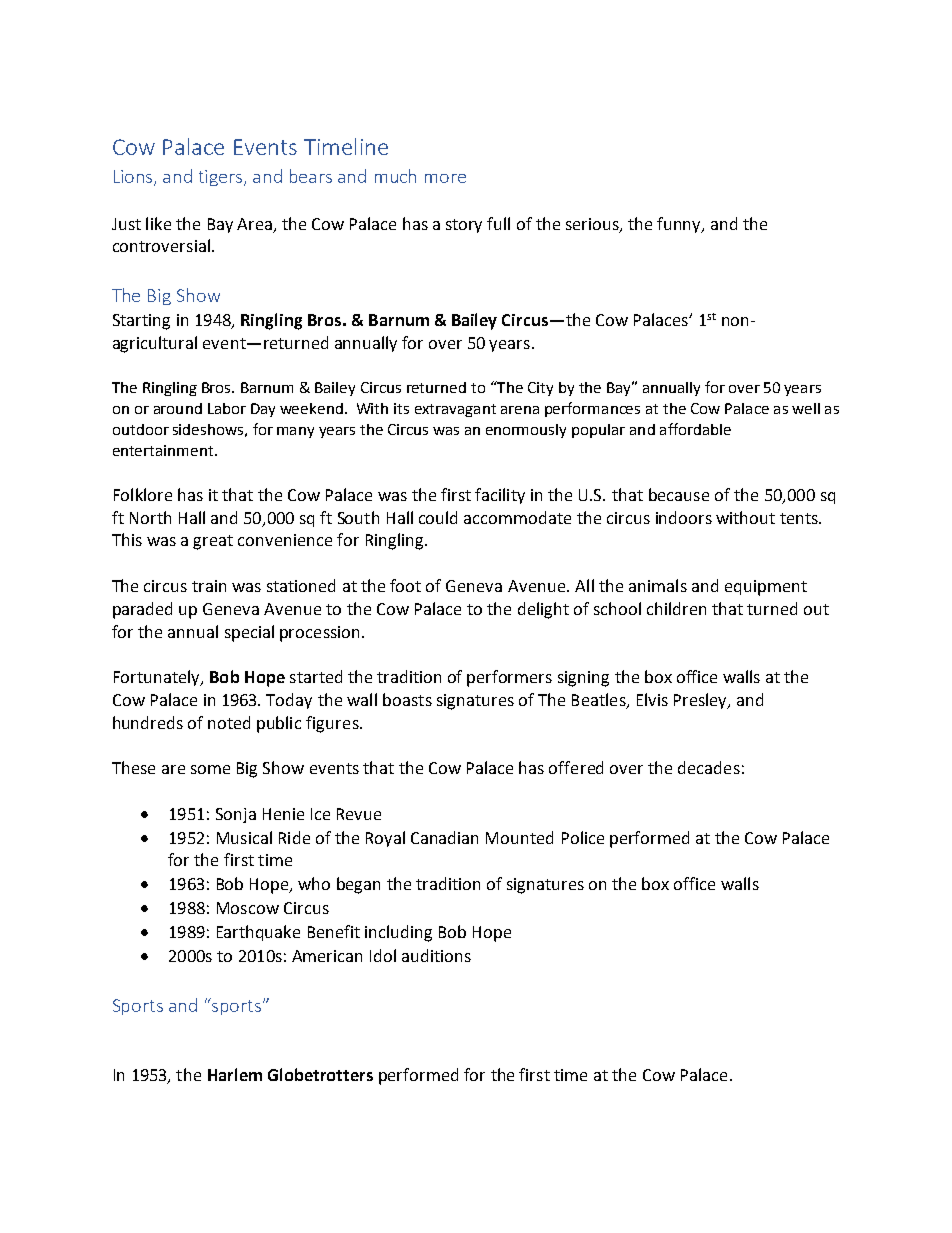  Describe the element at coordinates (583, 837) in the screenshot. I see `Police` at that location.
